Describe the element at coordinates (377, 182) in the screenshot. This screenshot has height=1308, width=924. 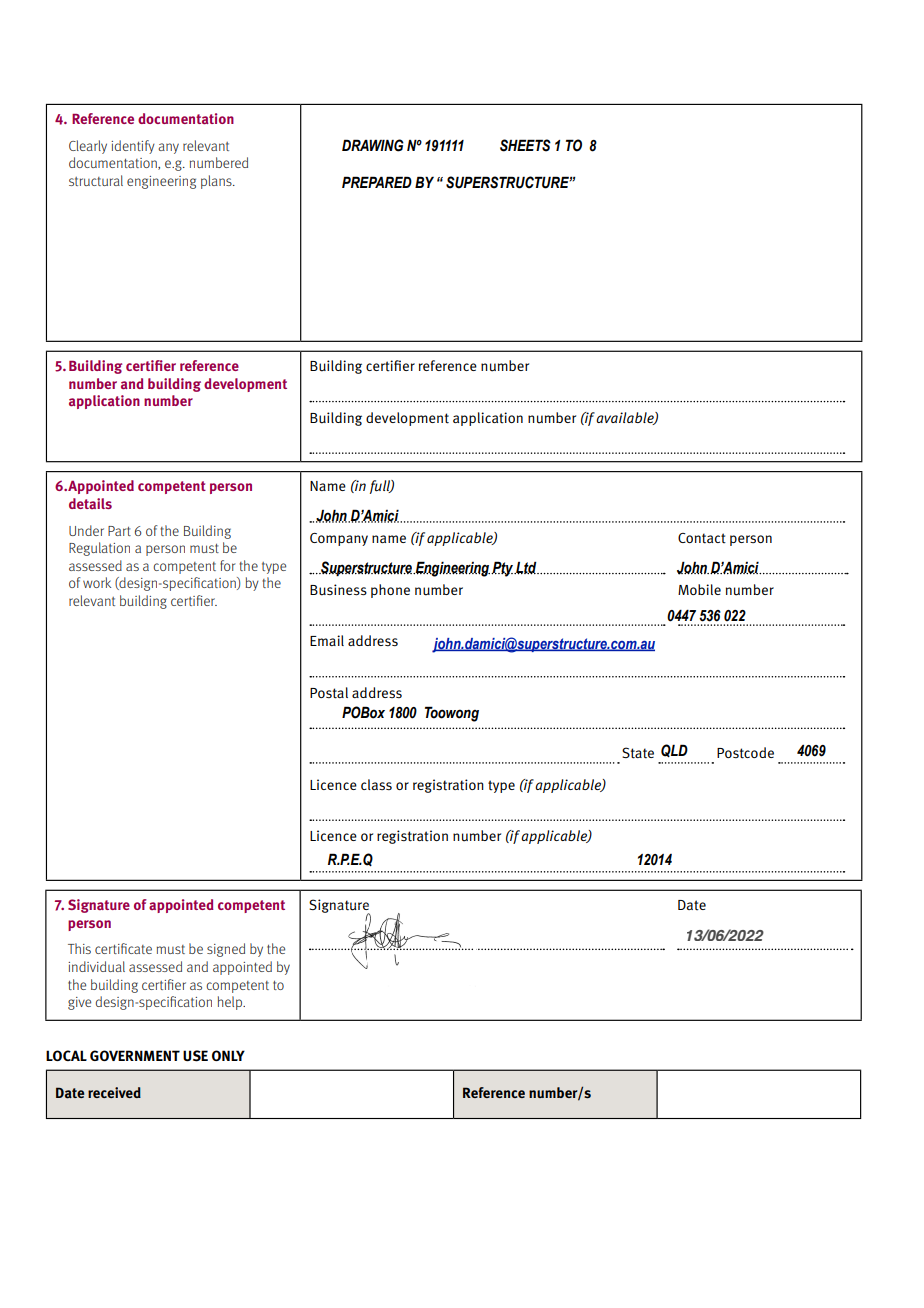
I see `PREPARED` at that location.
